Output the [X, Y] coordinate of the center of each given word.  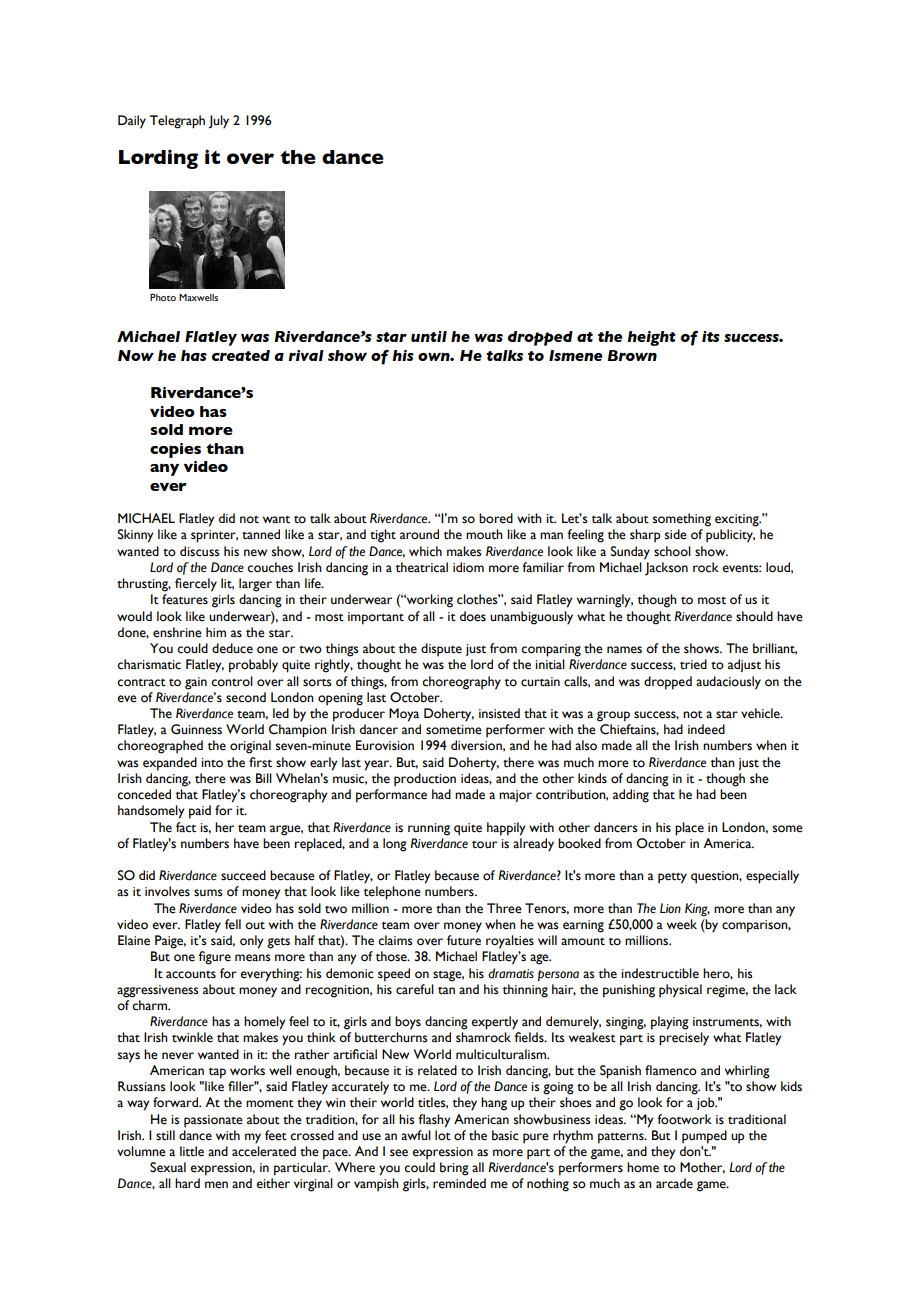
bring [454, 1169]
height [651, 338]
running [429, 829]
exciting [738, 520]
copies [175, 450]
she [759, 778]
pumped [704, 1137]
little [192, 1151]
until [429, 336]
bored [496, 518]
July [219, 122]
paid [200, 812]
